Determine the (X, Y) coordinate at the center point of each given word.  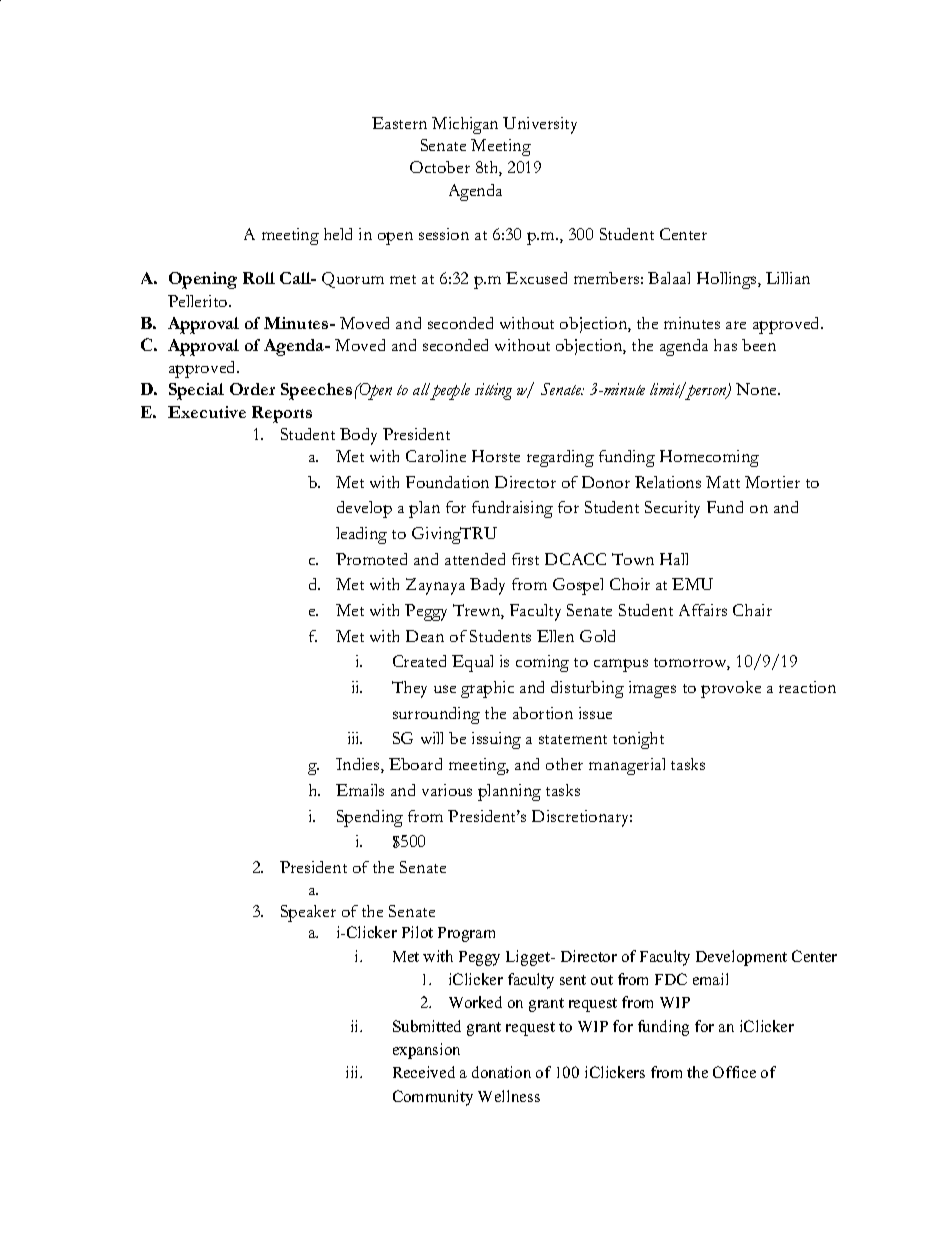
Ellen (555, 636)
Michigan (465, 125)
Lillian (788, 278)
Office (734, 1072)
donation (501, 1072)
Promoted (371, 559)
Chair (752, 610)
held (338, 234)
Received (424, 1072)
